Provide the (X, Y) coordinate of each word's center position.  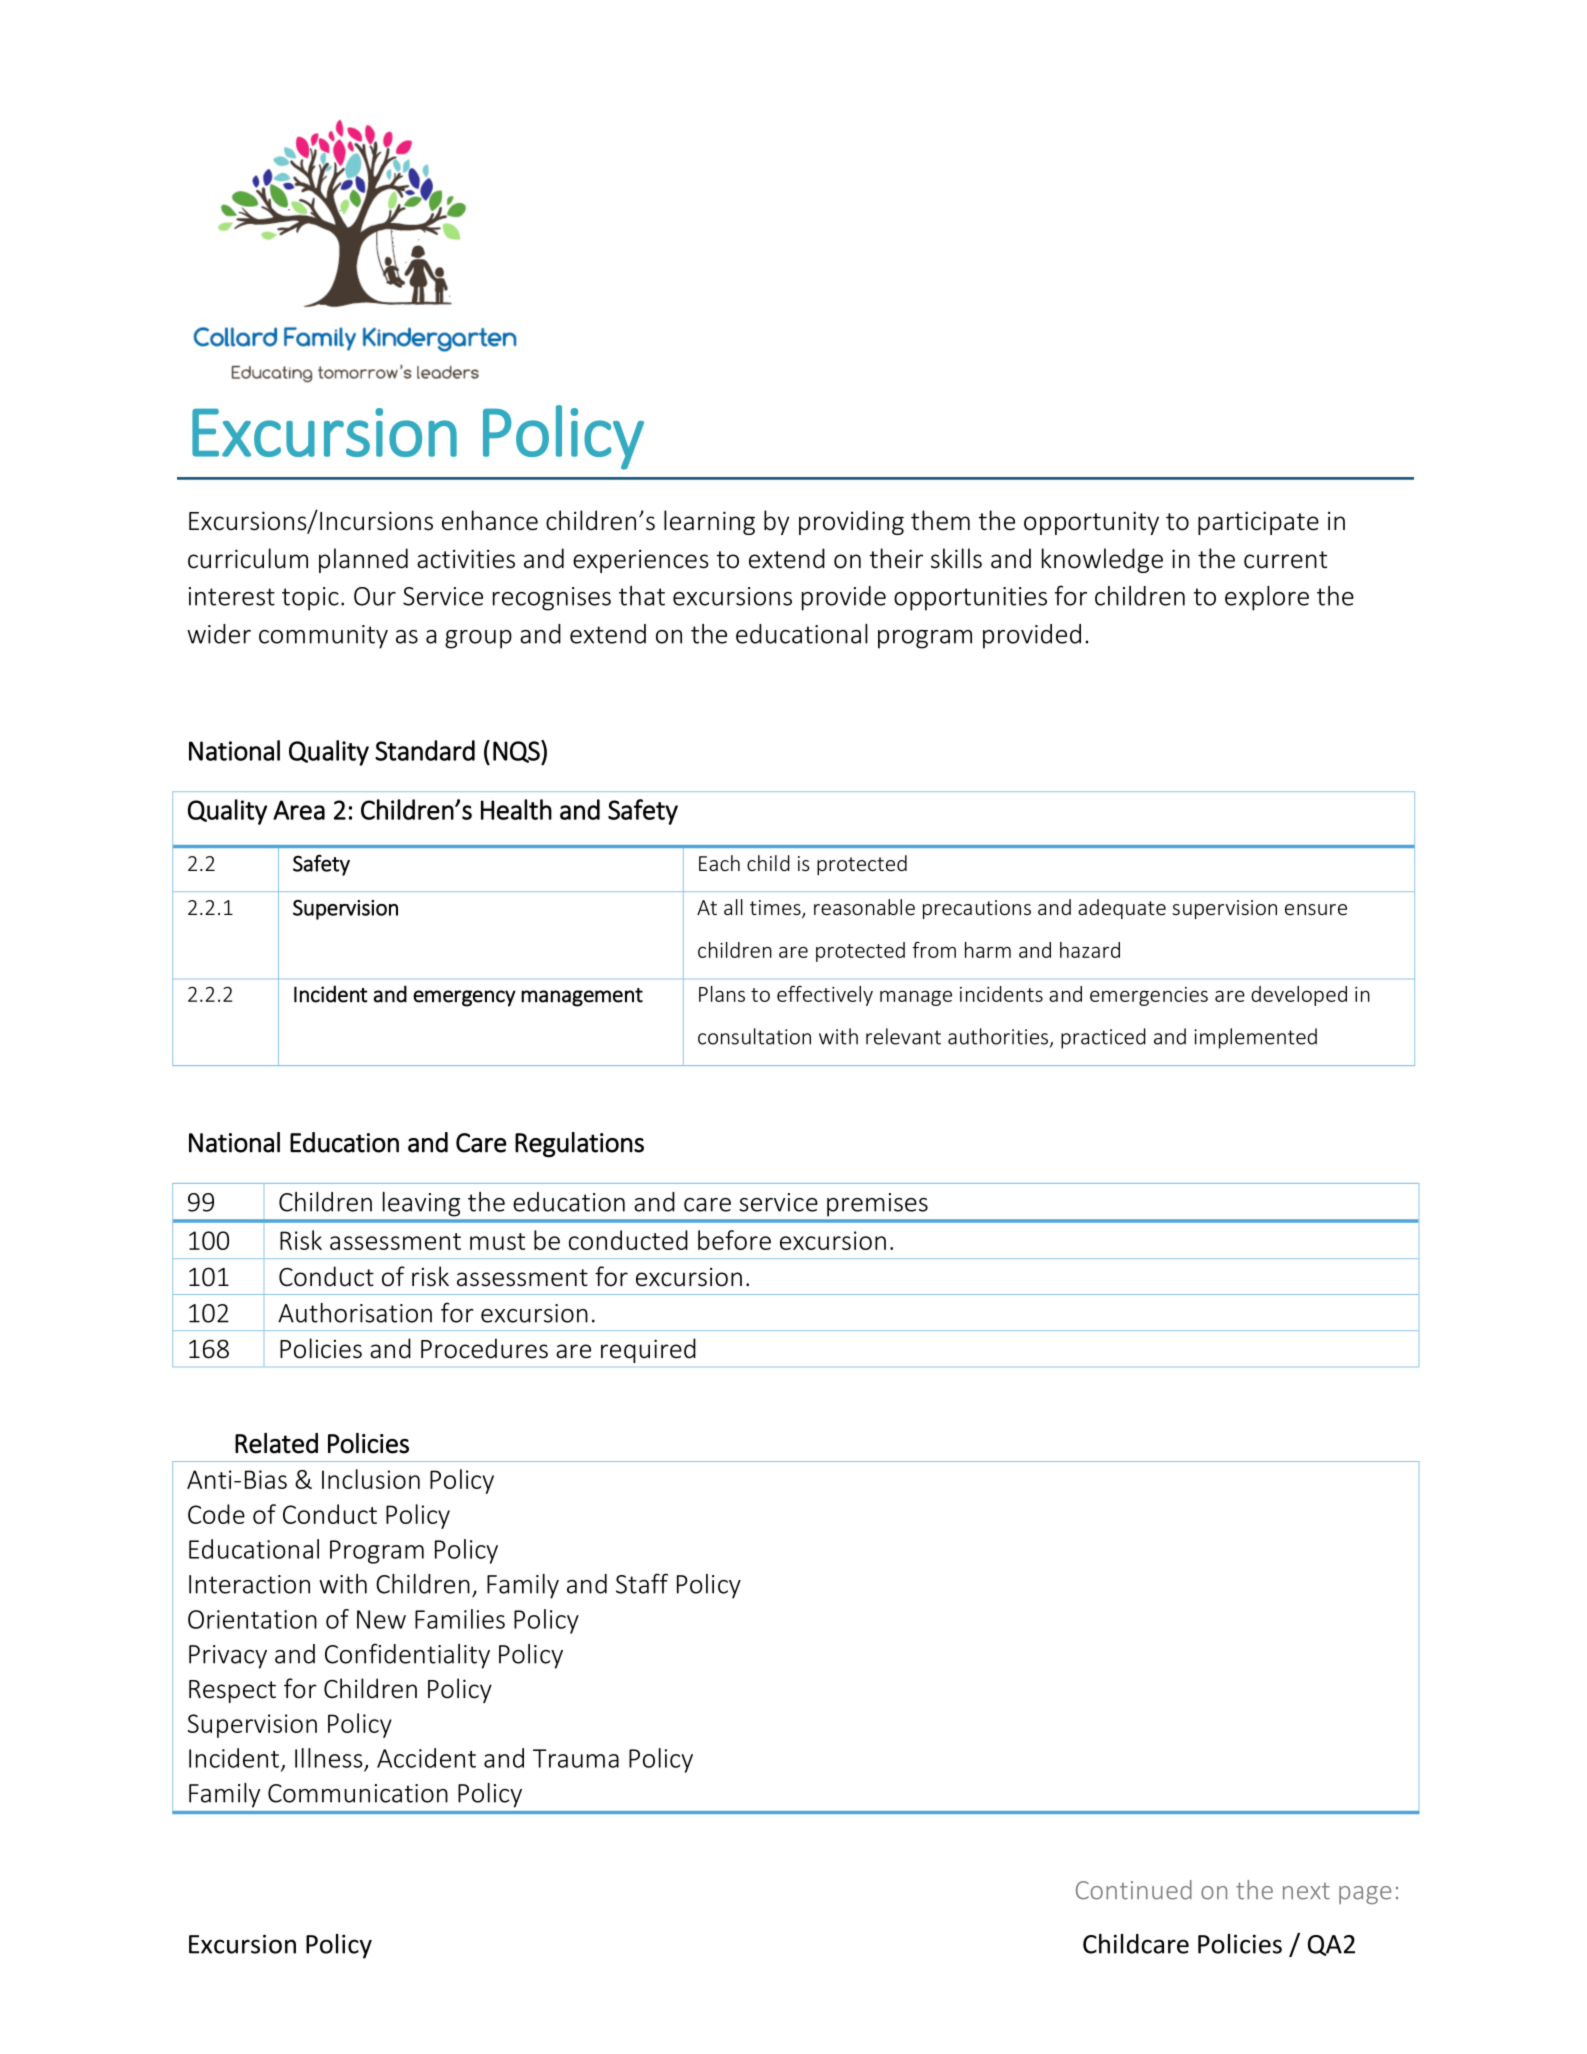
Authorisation (355, 1313)
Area (299, 810)
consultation (754, 1036)
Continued (1134, 1890)
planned (363, 560)
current (1285, 560)
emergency (464, 998)
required (648, 1350)
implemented (1255, 1038)
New (381, 1619)
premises (877, 1204)
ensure (1316, 909)
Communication (358, 1793)
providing (851, 522)
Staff (642, 1583)
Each (719, 863)
